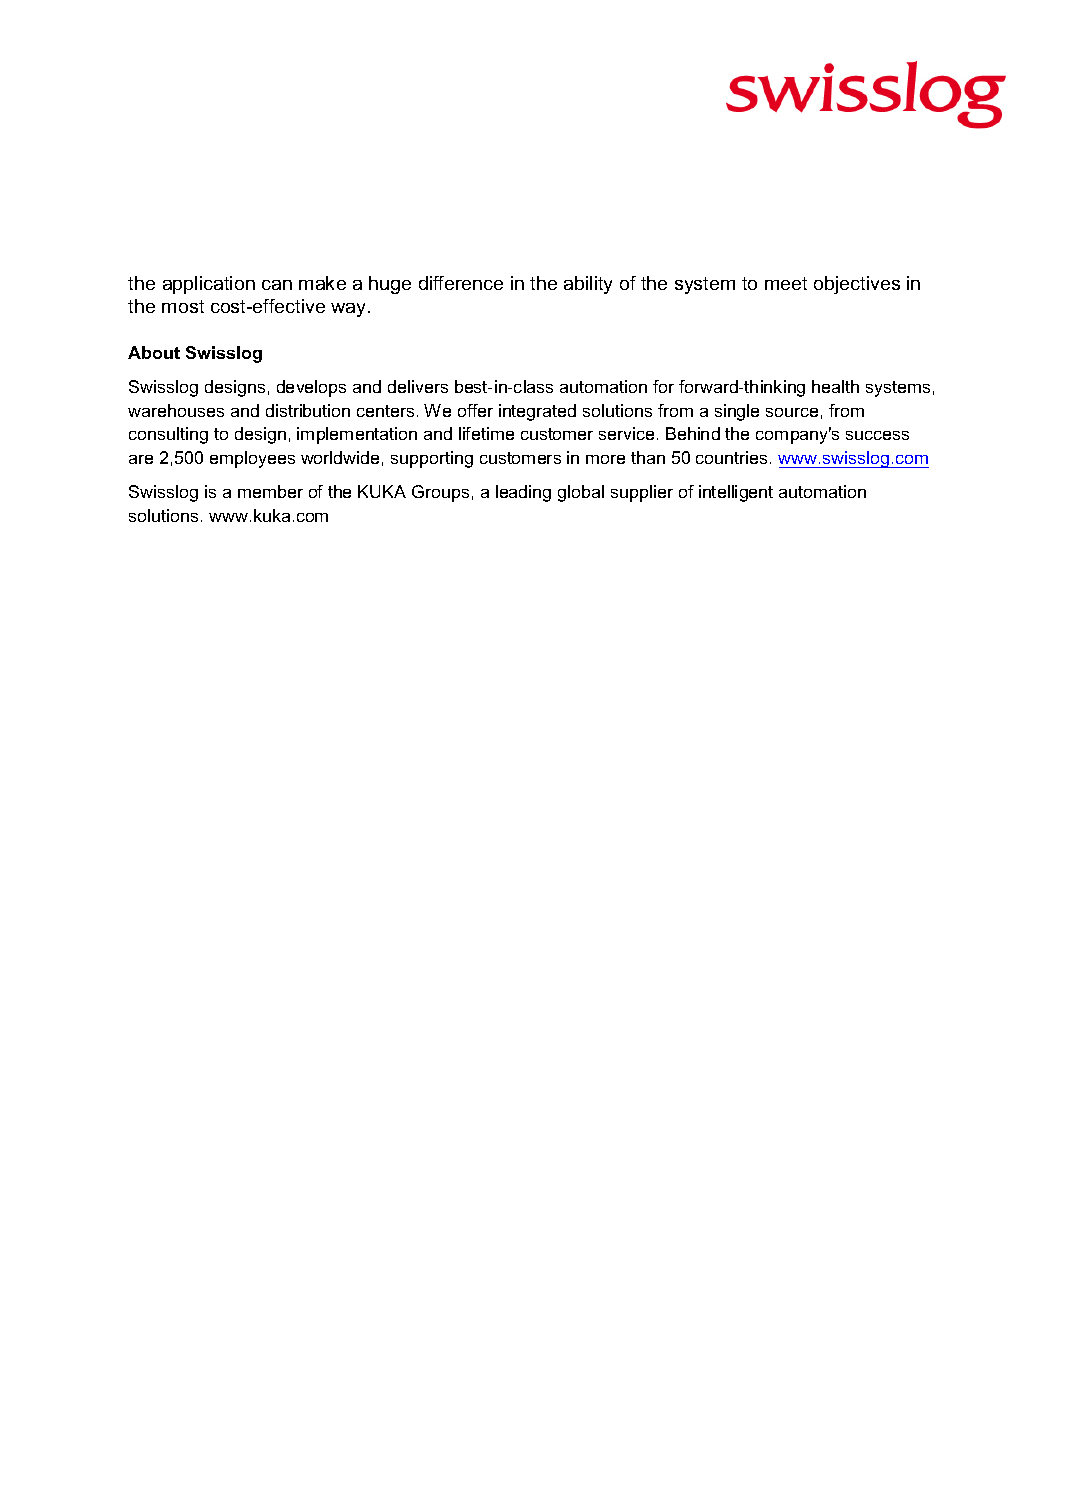  What do you see at coordinates (792, 412) in the page?
I see `source` at bounding box center [792, 412].
